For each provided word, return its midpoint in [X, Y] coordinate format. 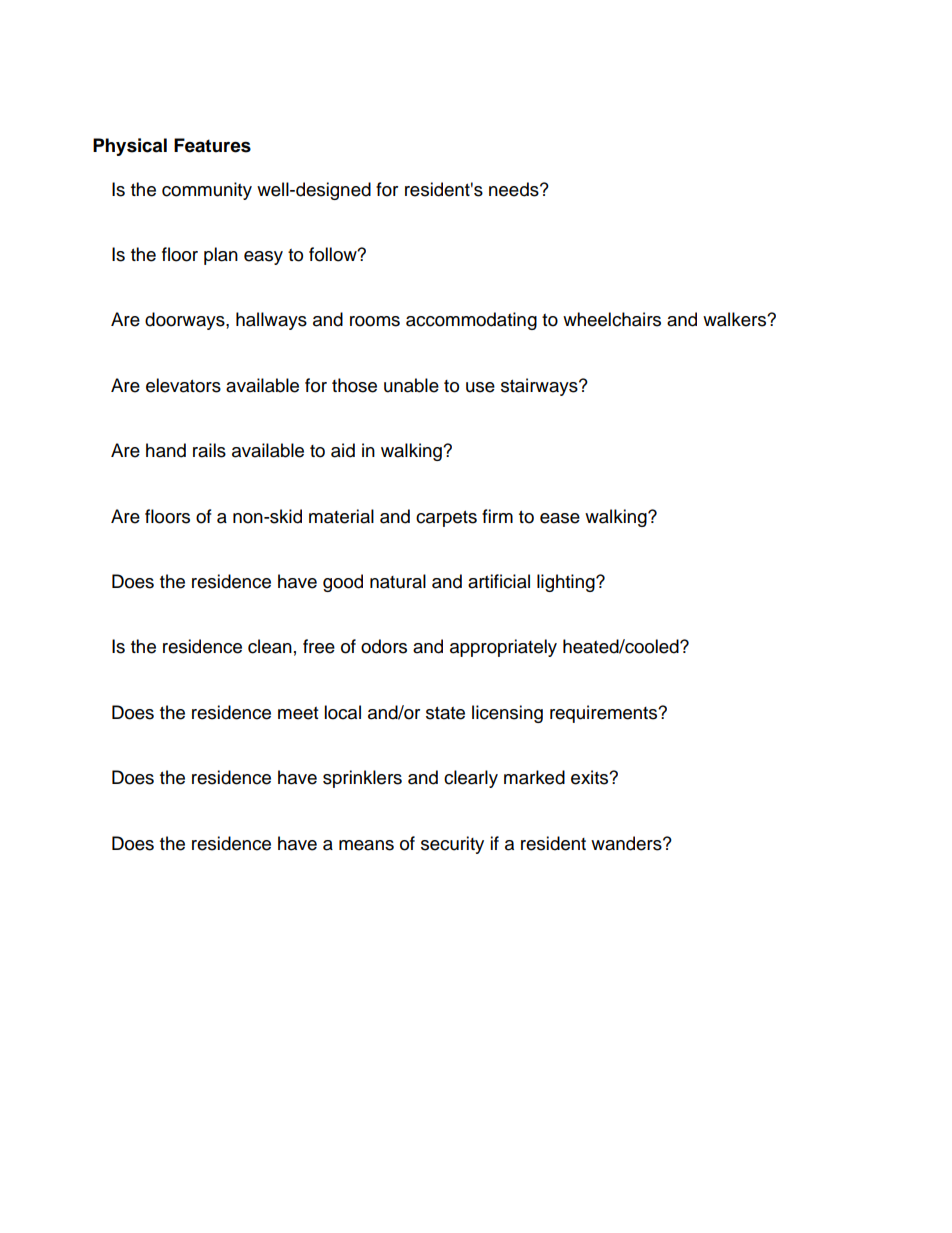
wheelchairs [612, 319]
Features [212, 145]
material [341, 516]
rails [209, 450]
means [366, 845]
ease [560, 518]
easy [263, 258]
